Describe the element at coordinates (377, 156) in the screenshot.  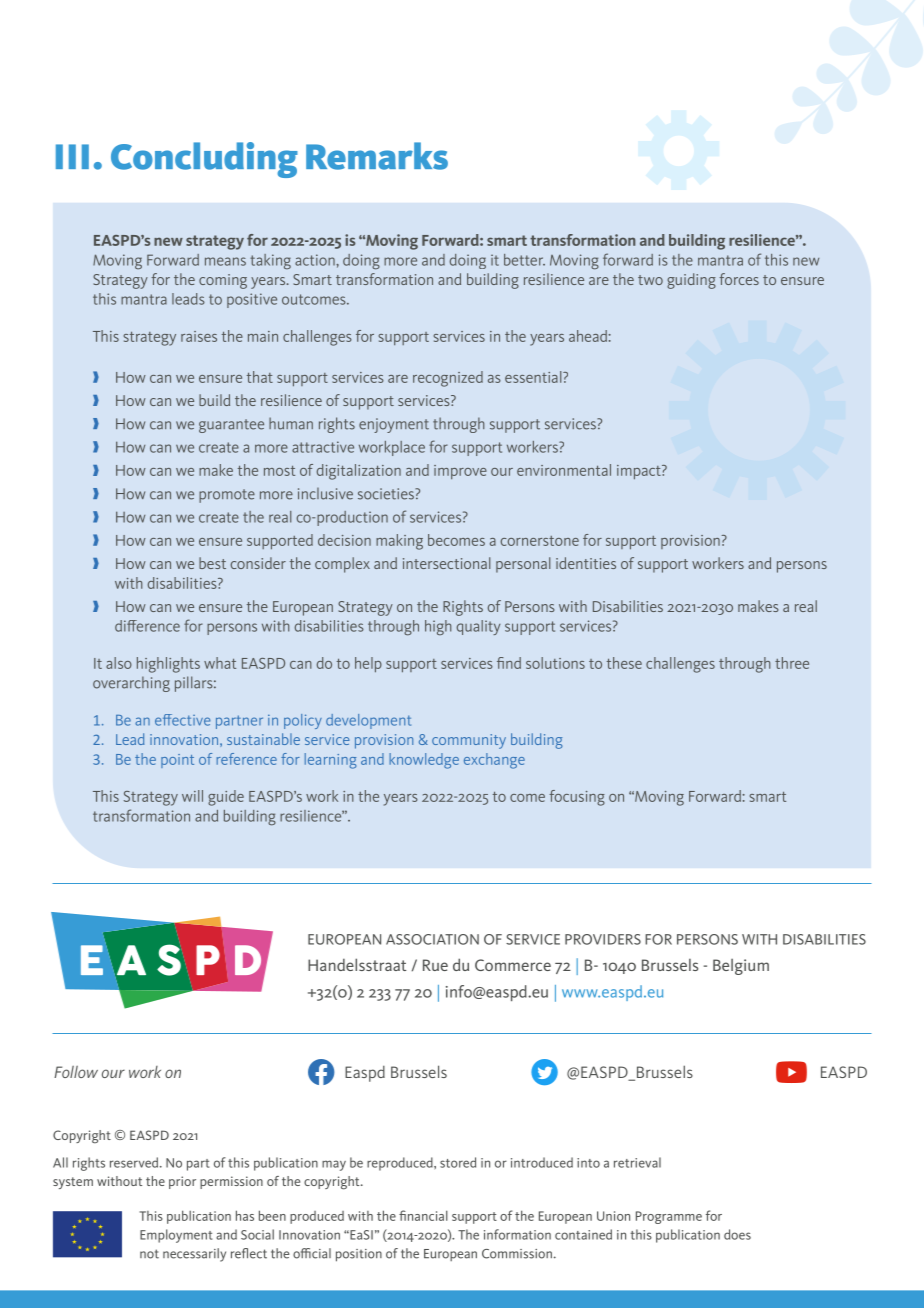
I see `Remarks` at that location.
